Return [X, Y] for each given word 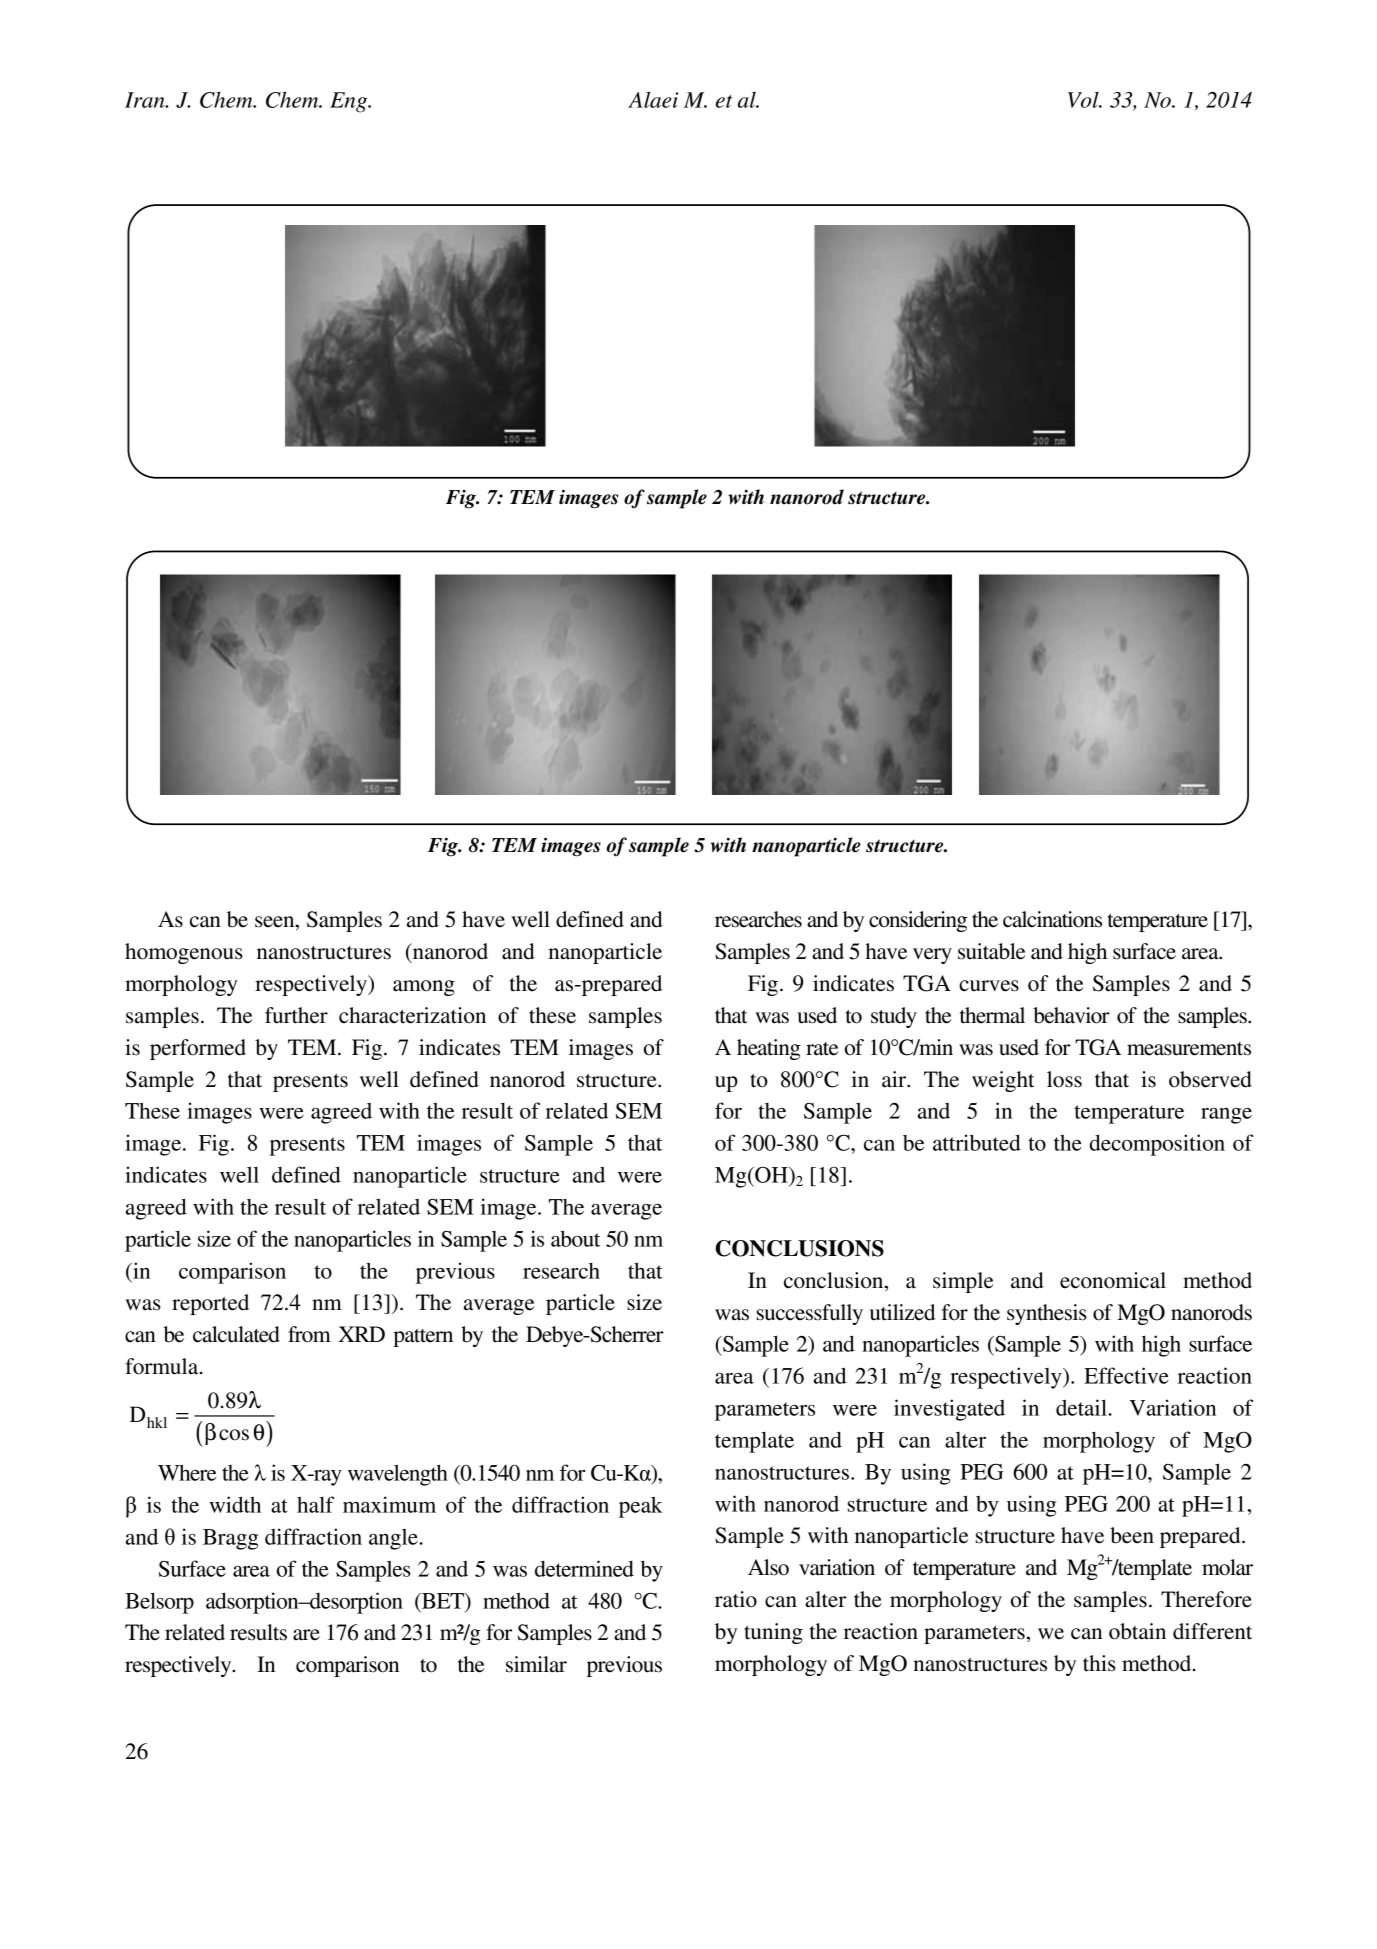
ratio [736, 1599]
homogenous [184, 953]
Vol [1084, 100]
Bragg [230, 1539]
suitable [991, 951]
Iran [146, 100]
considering [918, 921]
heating [769, 1049]
